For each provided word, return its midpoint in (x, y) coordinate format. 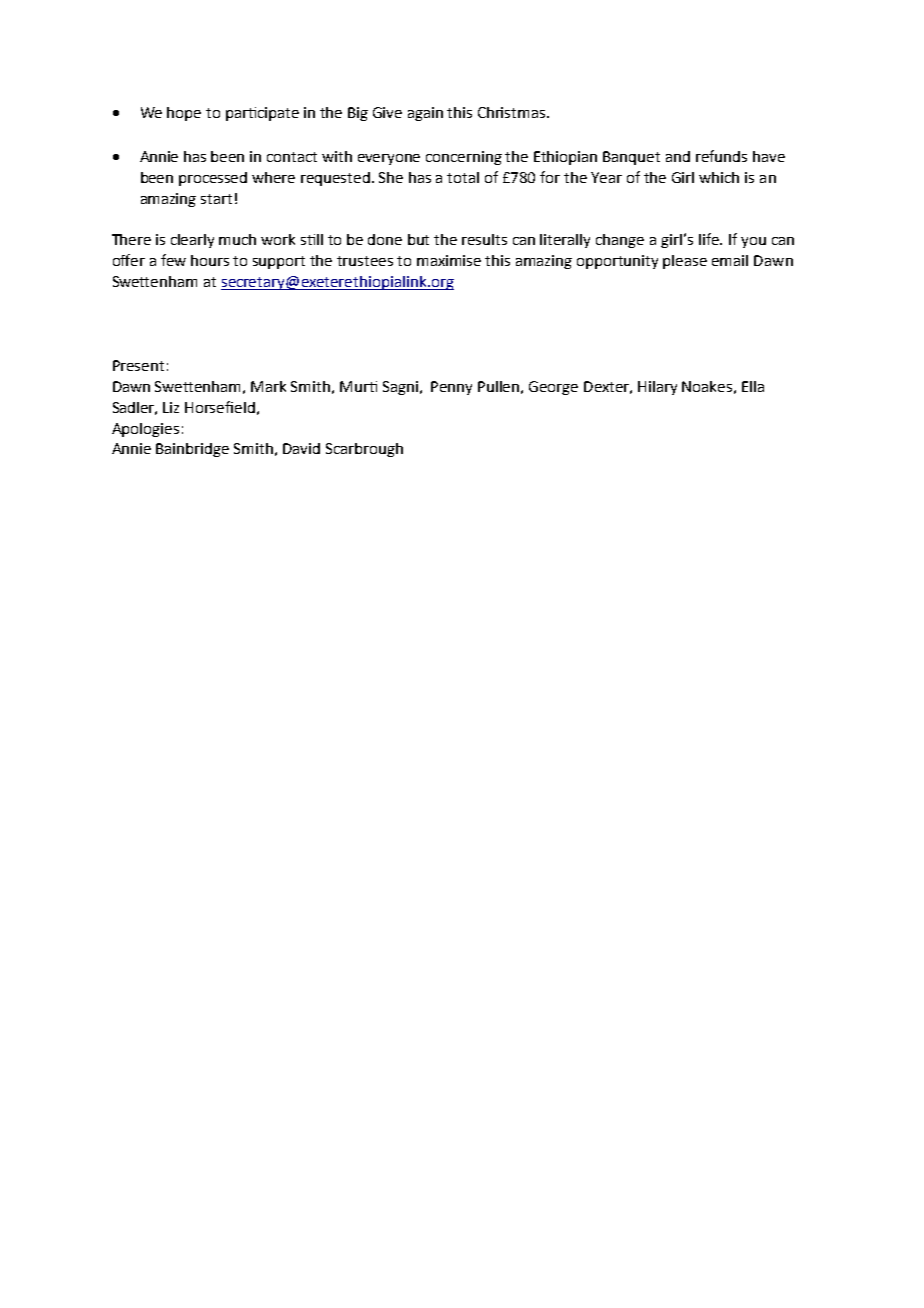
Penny (451, 388)
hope (184, 114)
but (418, 239)
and (678, 156)
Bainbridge (192, 450)
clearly (192, 241)
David (301, 448)
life (710, 239)
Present (138, 365)
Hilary (657, 388)
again (425, 114)
